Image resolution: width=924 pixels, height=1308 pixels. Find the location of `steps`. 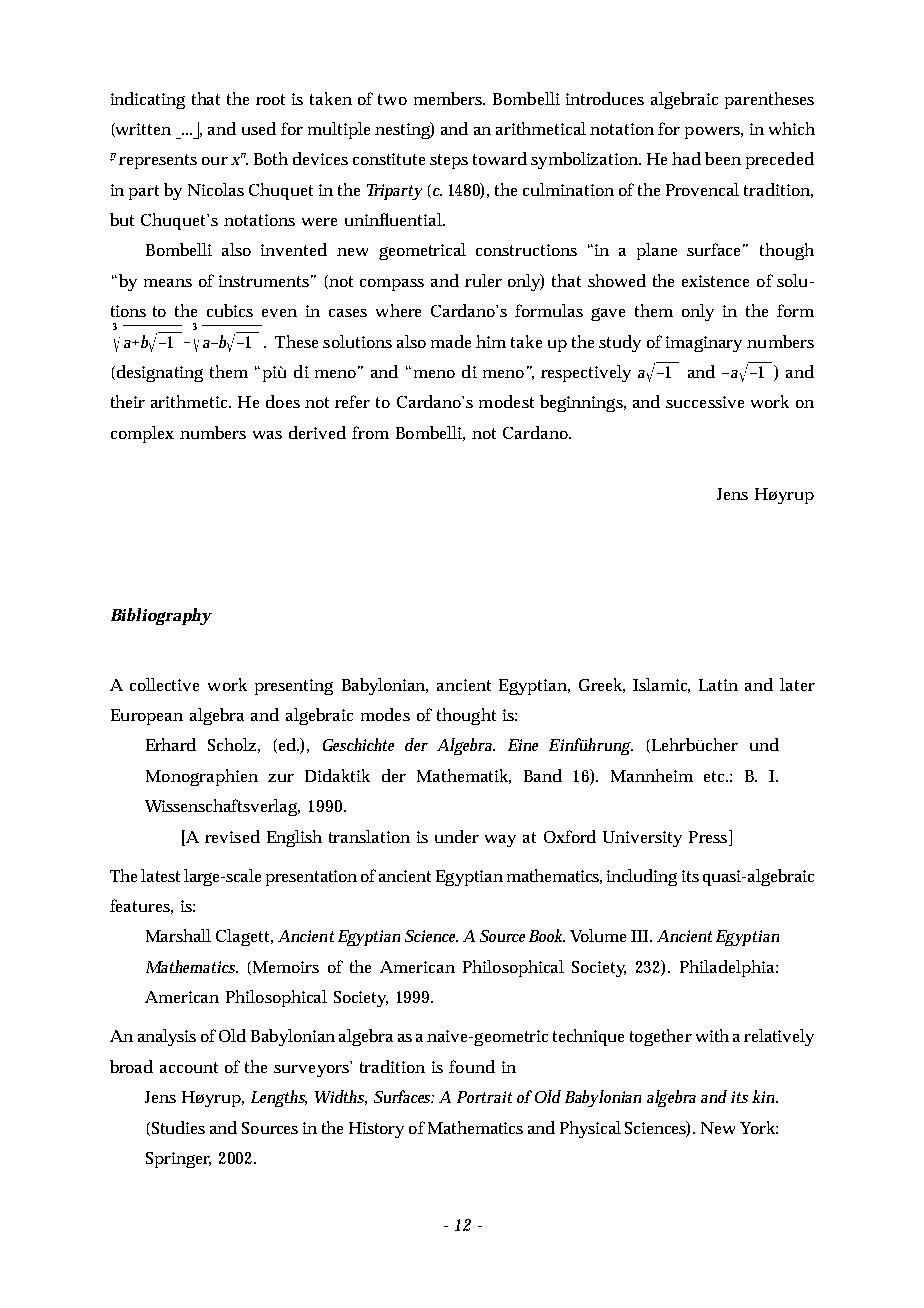

steps is located at coordinates (449, 161).
